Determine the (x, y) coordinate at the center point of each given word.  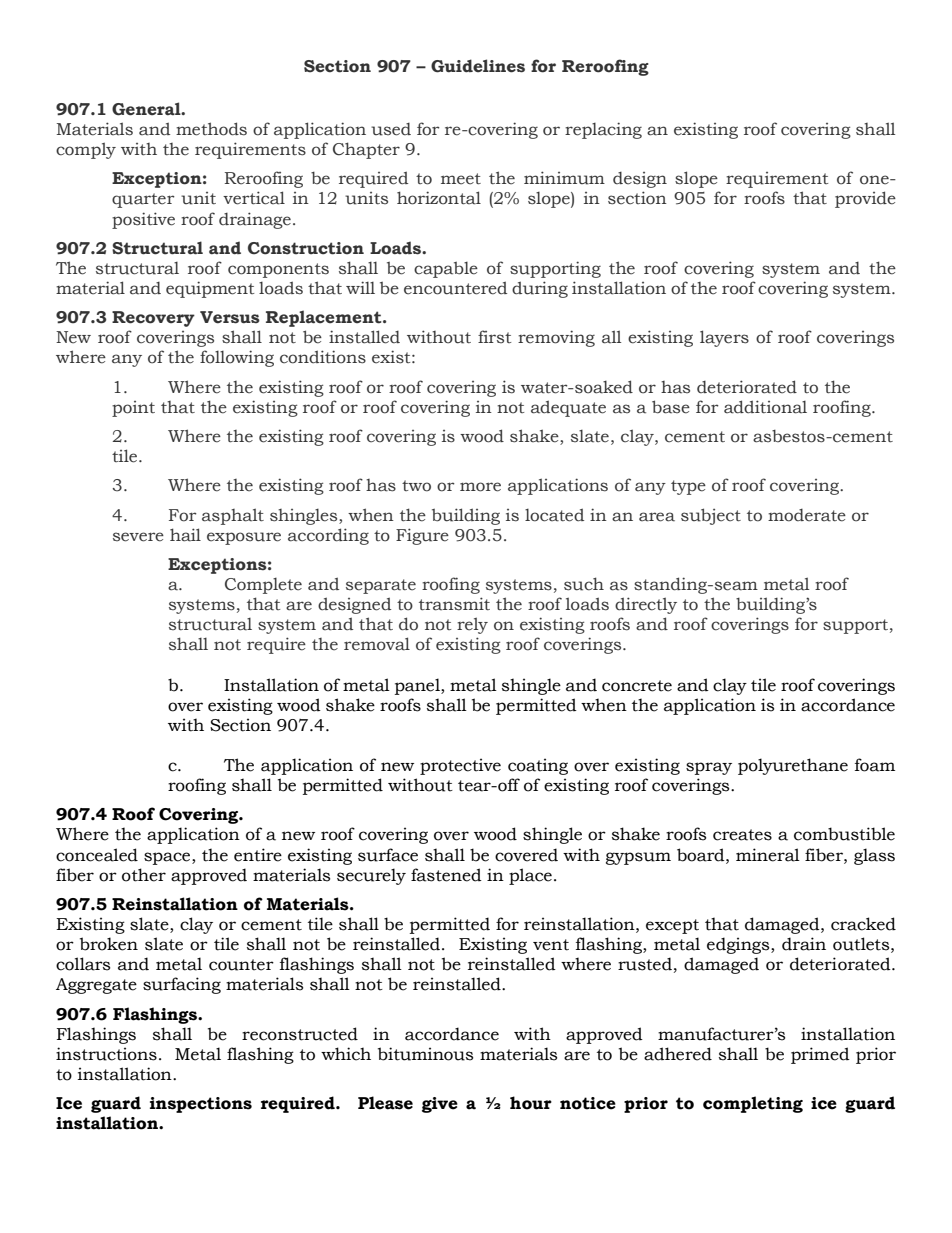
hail (185, 535)
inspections (201, 1105)
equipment (210, 289)
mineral (768, 855)
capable (446, 269)
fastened (446, 875)
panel (418, 686)
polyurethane (793, 766)
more (480, 487)
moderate (807, 515)
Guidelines (478, 66)
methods (211, 129)
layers (724, 338)
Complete (263, 586)
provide (865, 199)
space (168, 858)
